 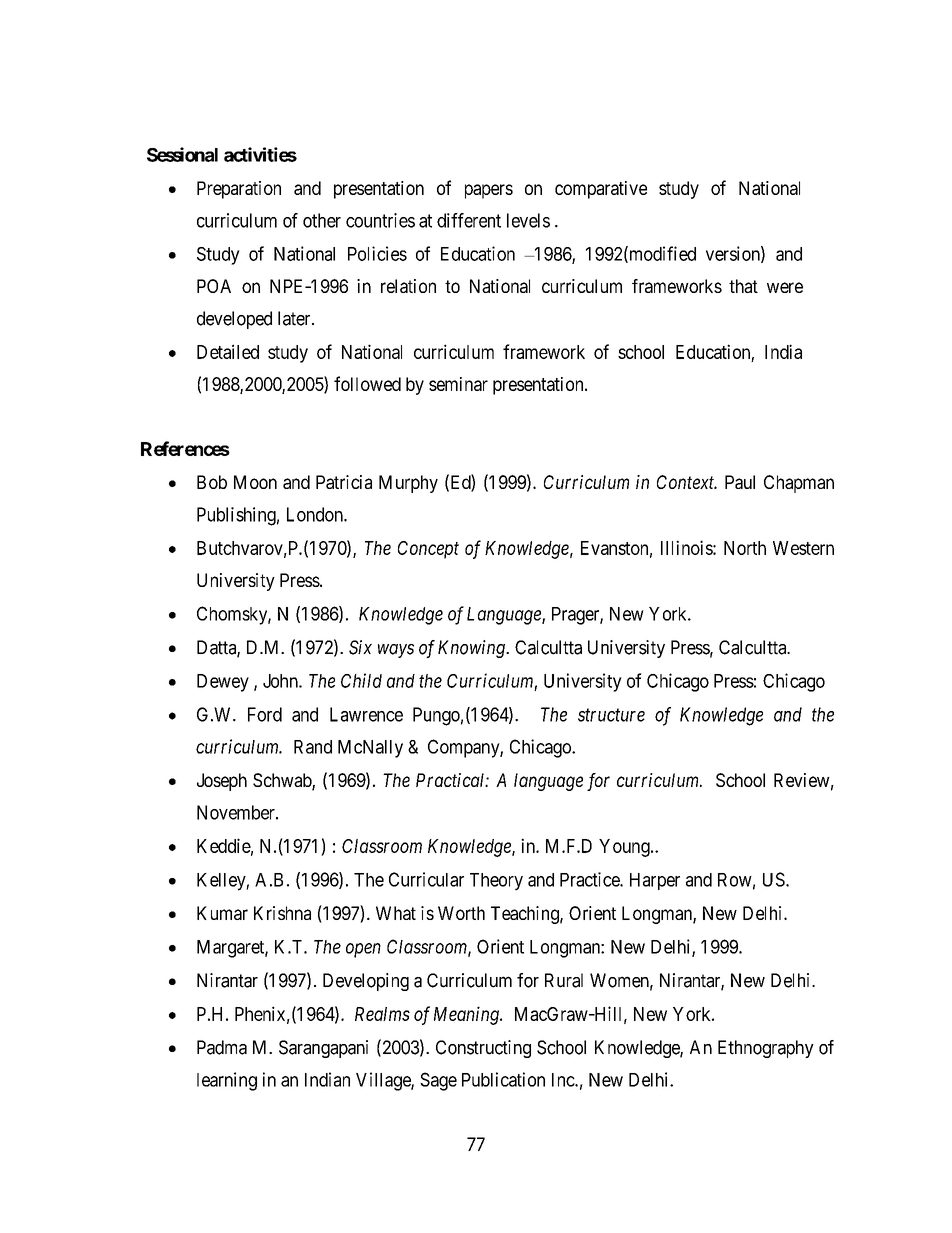 What do you see at coordinates (528, 220) in the document?
I see `levels` at bounding box center [528, 220].
